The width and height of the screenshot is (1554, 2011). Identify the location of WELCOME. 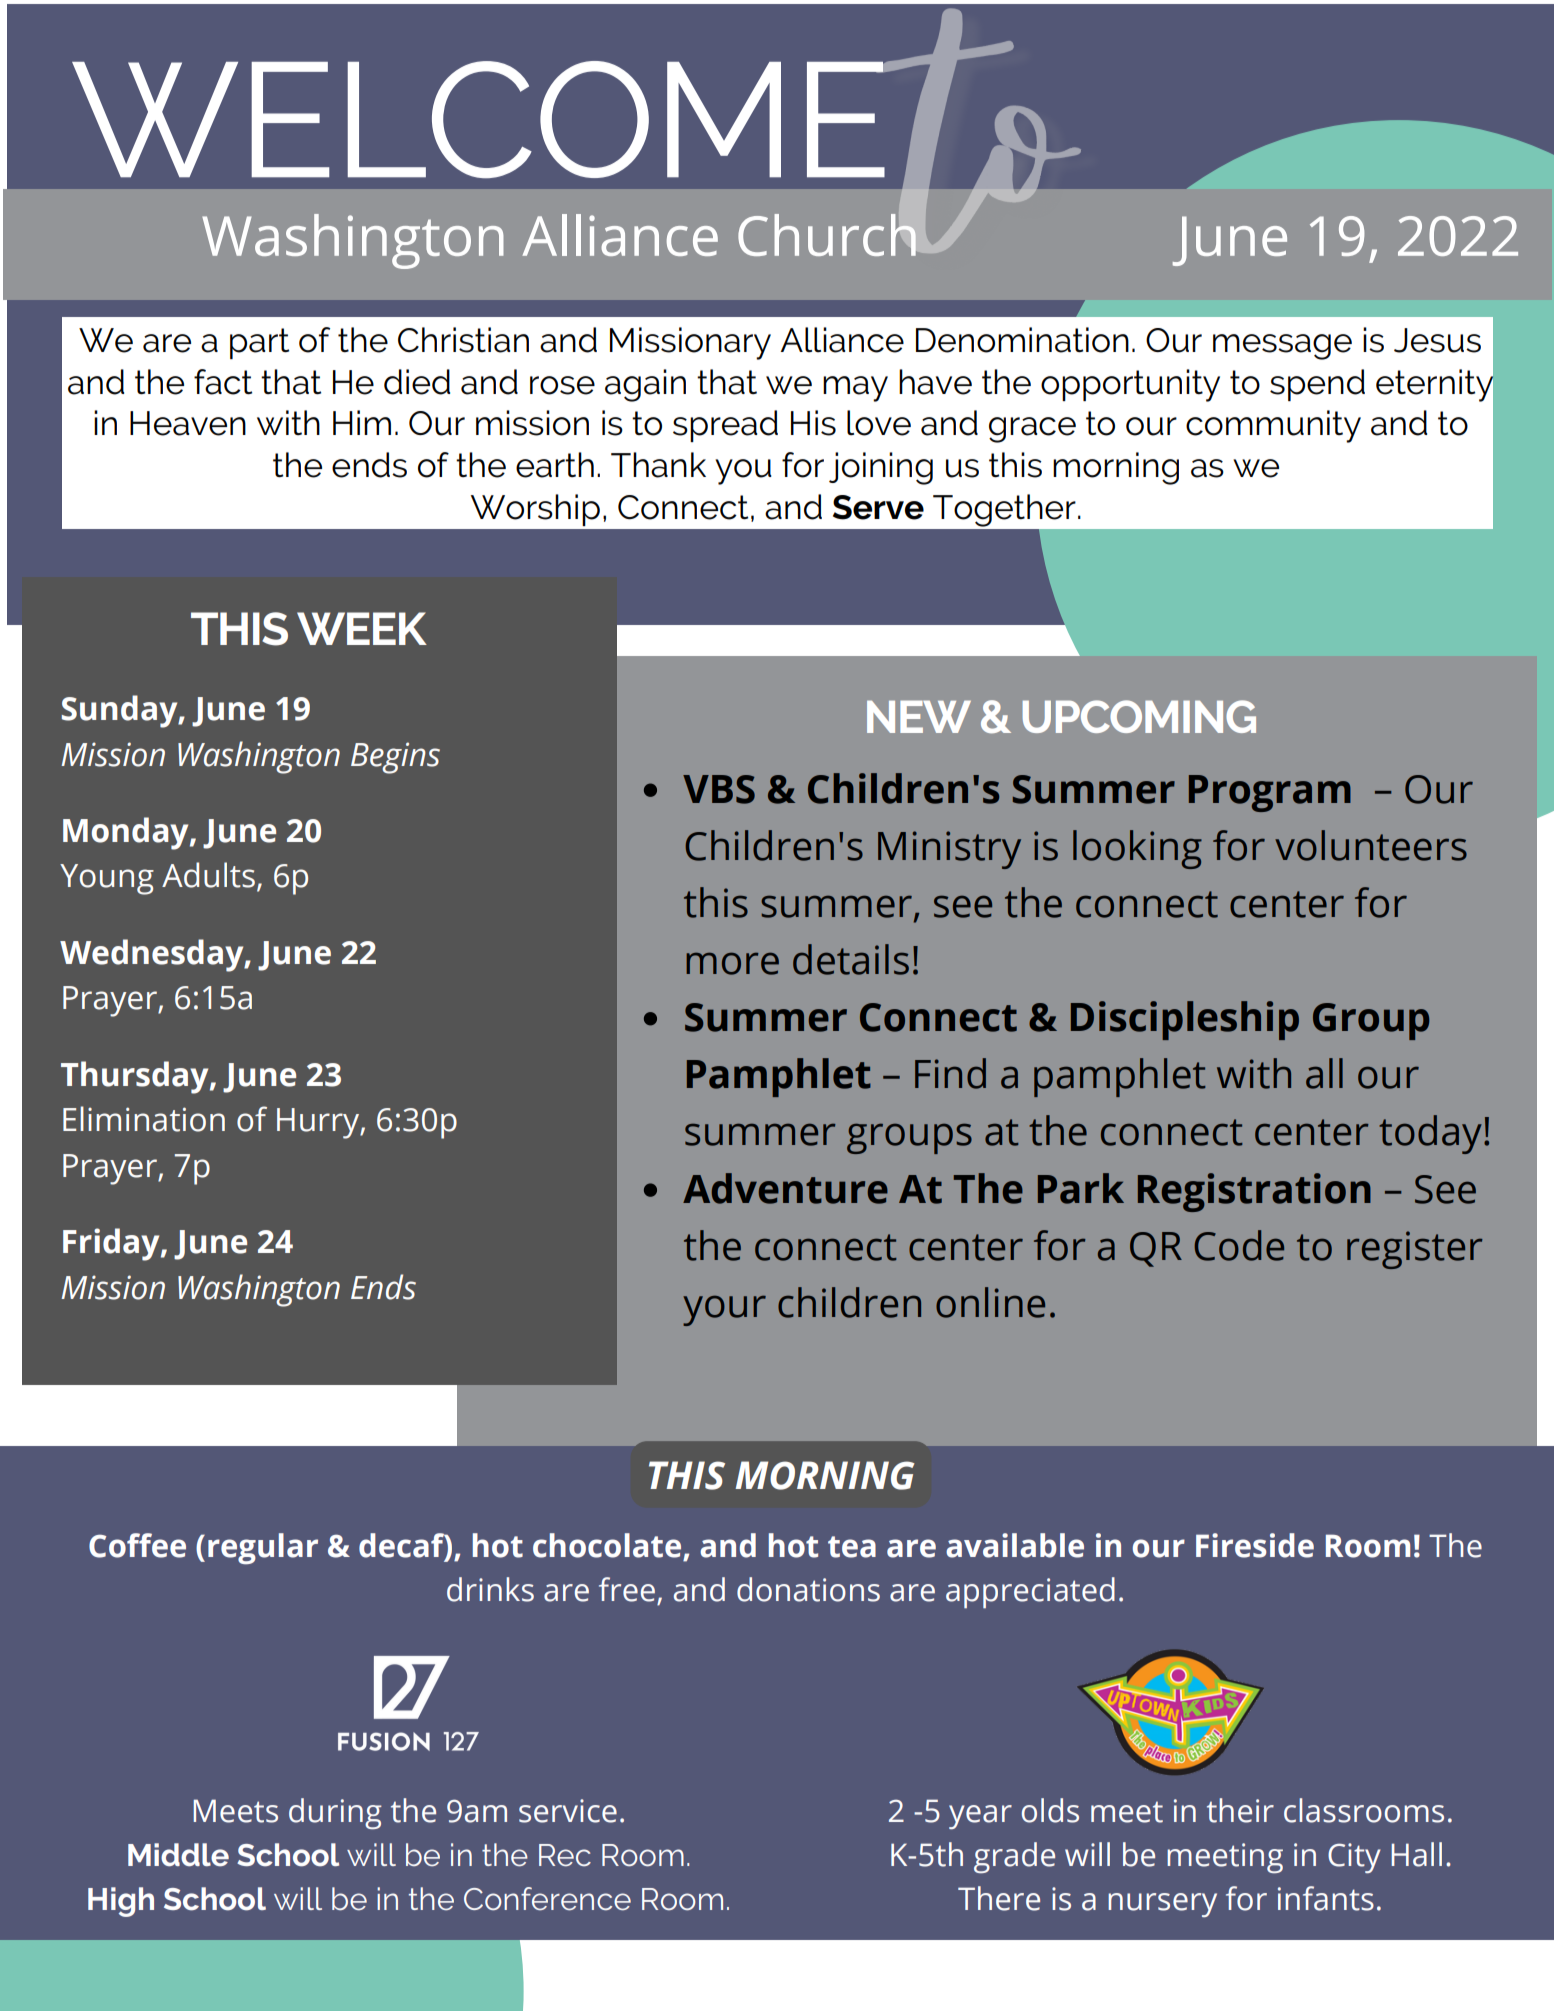
(479, 119).
